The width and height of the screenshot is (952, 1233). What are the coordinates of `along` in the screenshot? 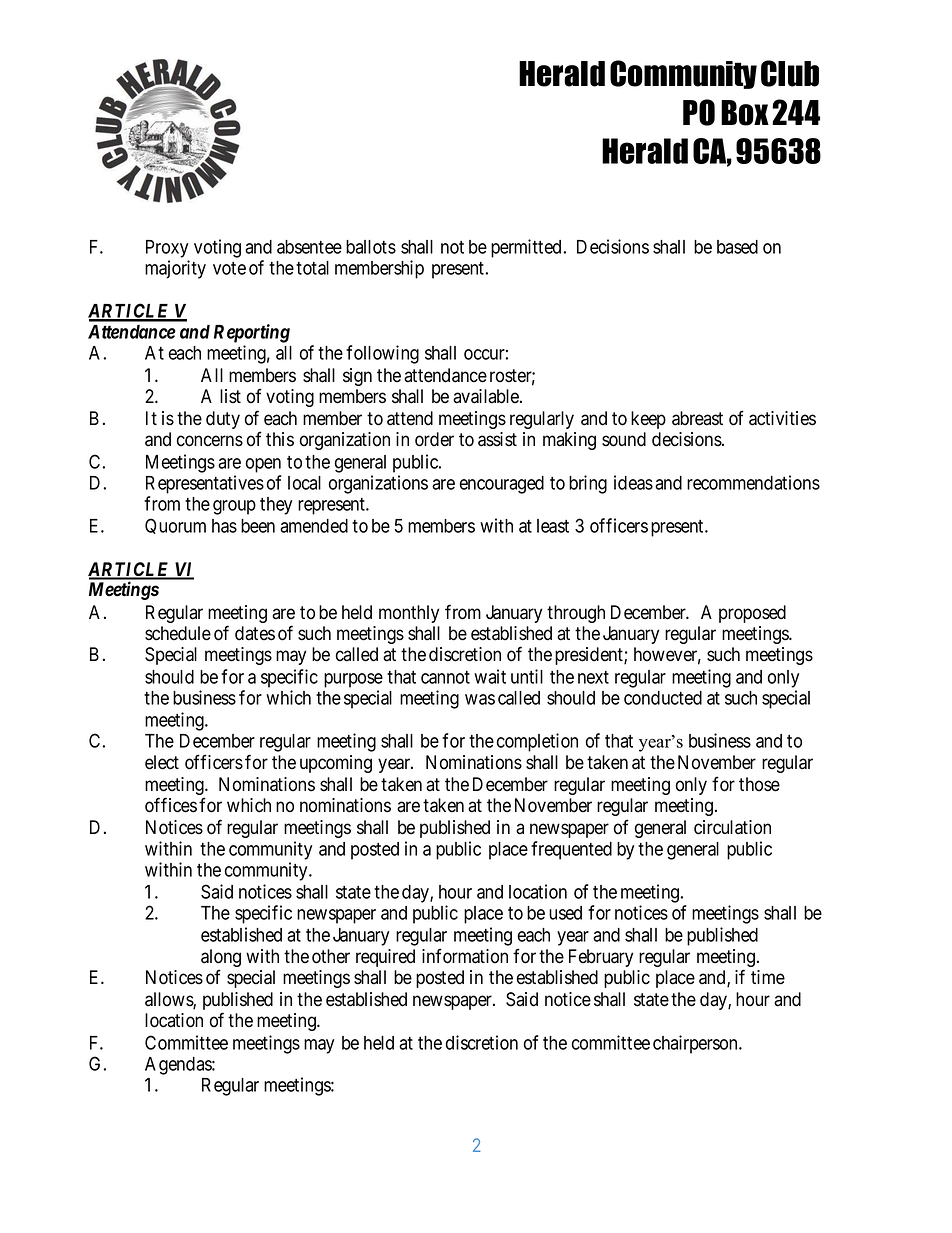 It's located at (221, 959).
